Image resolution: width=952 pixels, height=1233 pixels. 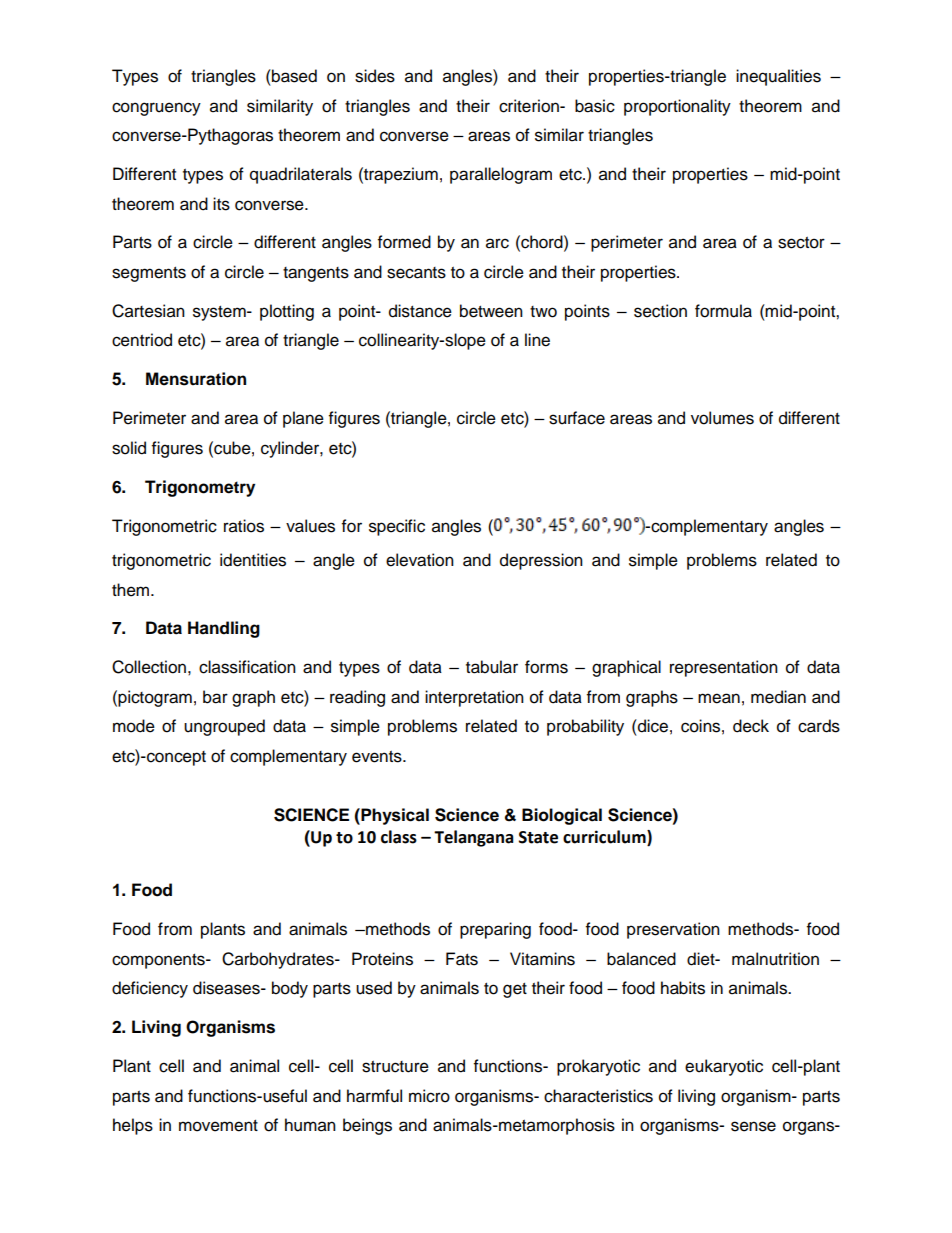 What do you see at coordinates (724, 668) in the screenshot?
I see `representation` at bounding box center [724, 668].
